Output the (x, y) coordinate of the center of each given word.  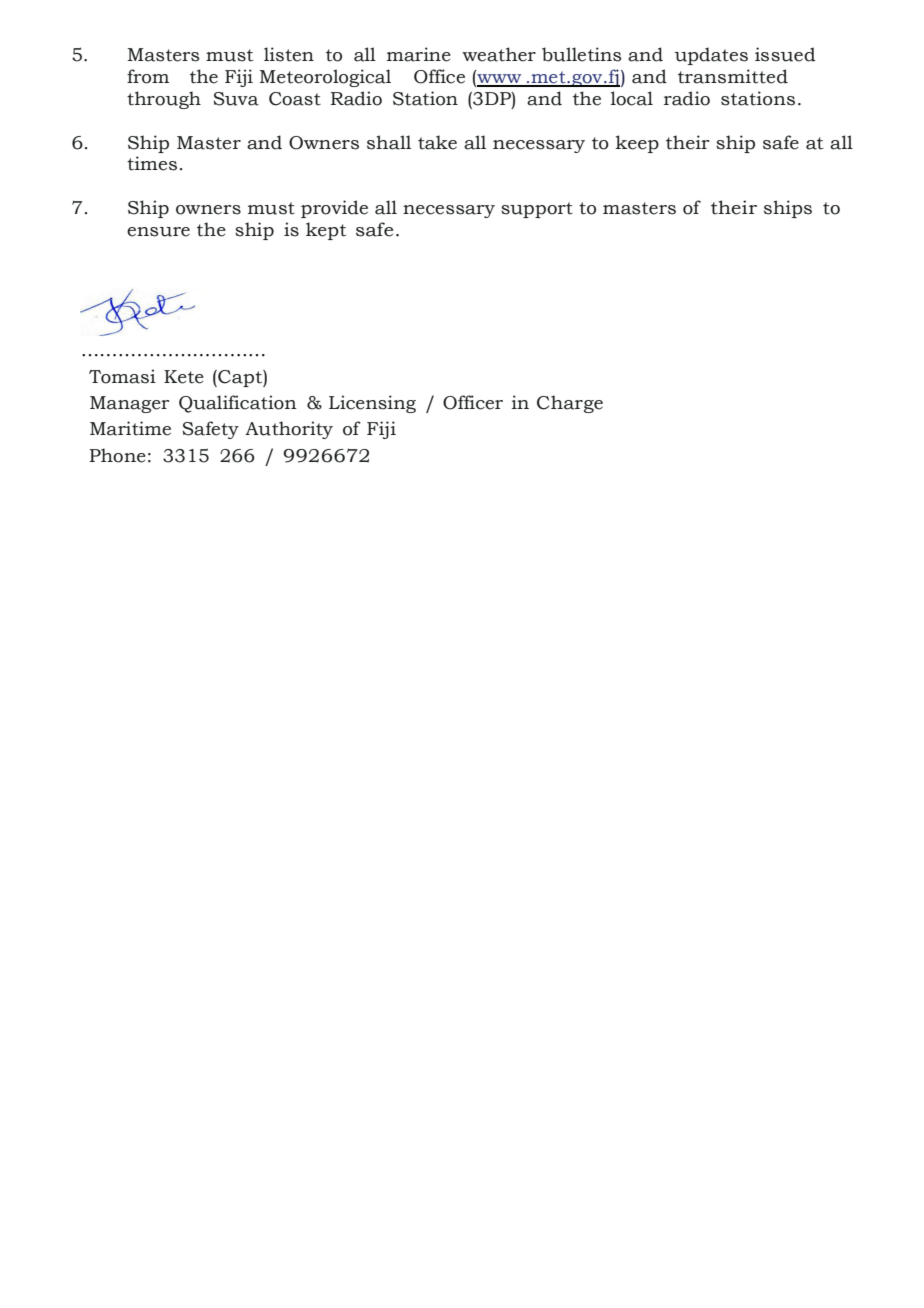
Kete (184, 377)
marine (419, 54)
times (152, 163)
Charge (570, 404)
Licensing (372, 404)
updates (711, 56)
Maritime (130, 428)
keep (637, 144)
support (537, 210)
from (148, 76)
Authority (289, 430)
